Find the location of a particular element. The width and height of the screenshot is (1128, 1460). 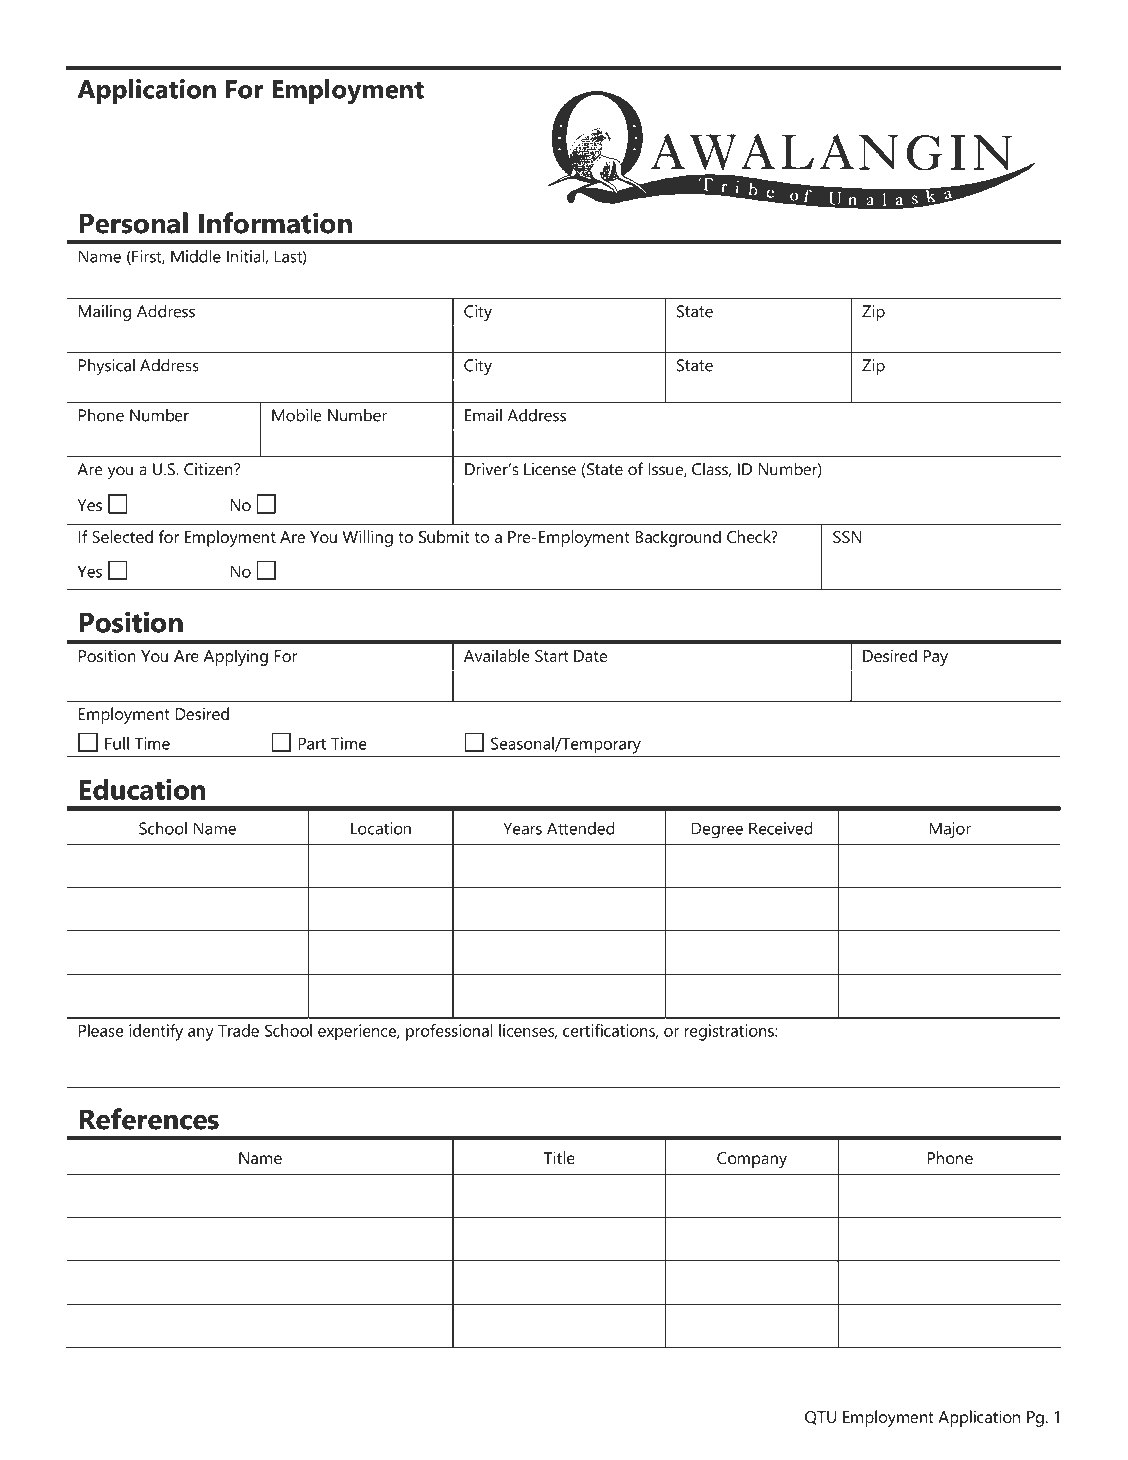

Education is located at coordinates (142, 789).
